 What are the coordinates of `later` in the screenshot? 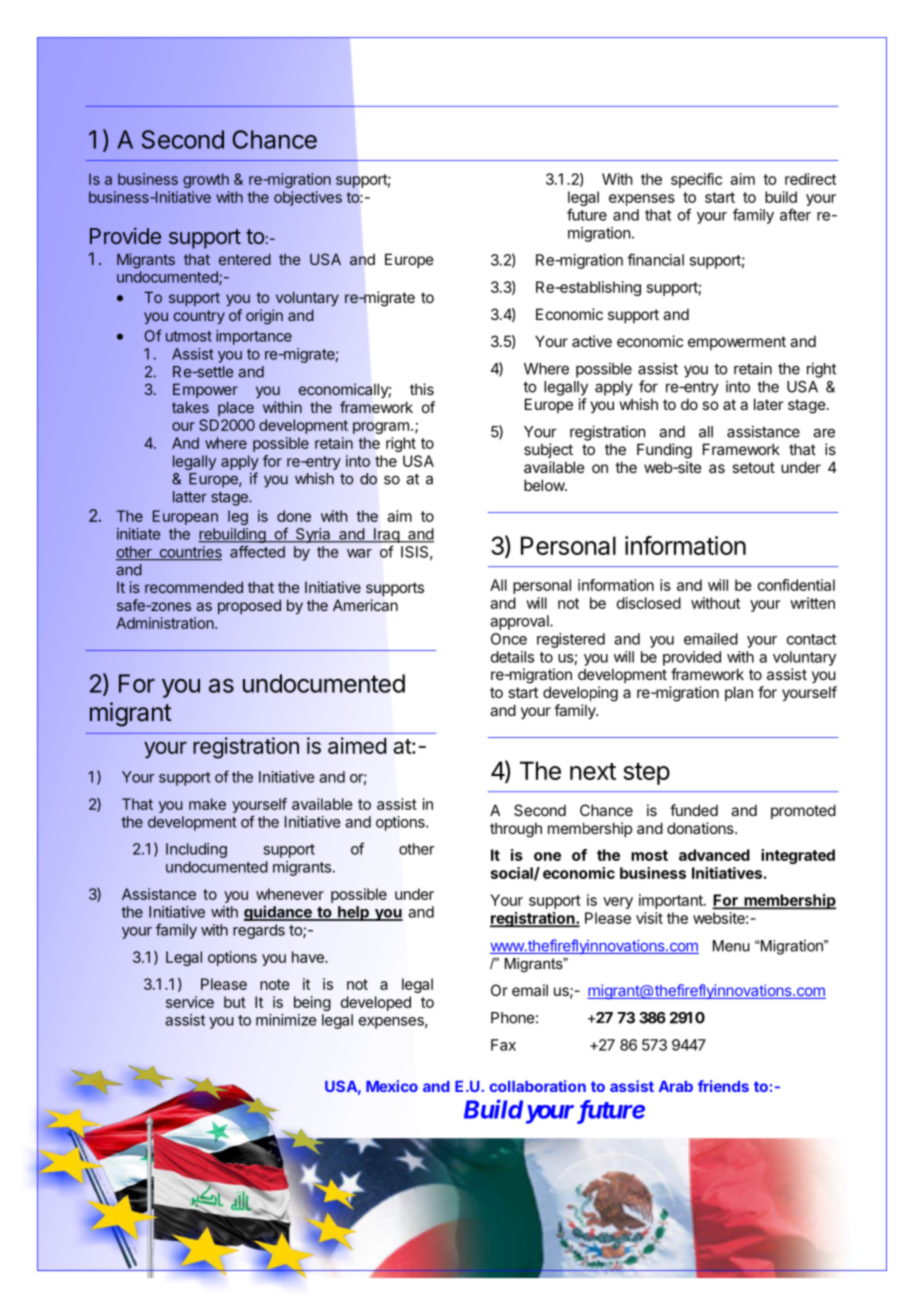 It's located at (768, 404).
